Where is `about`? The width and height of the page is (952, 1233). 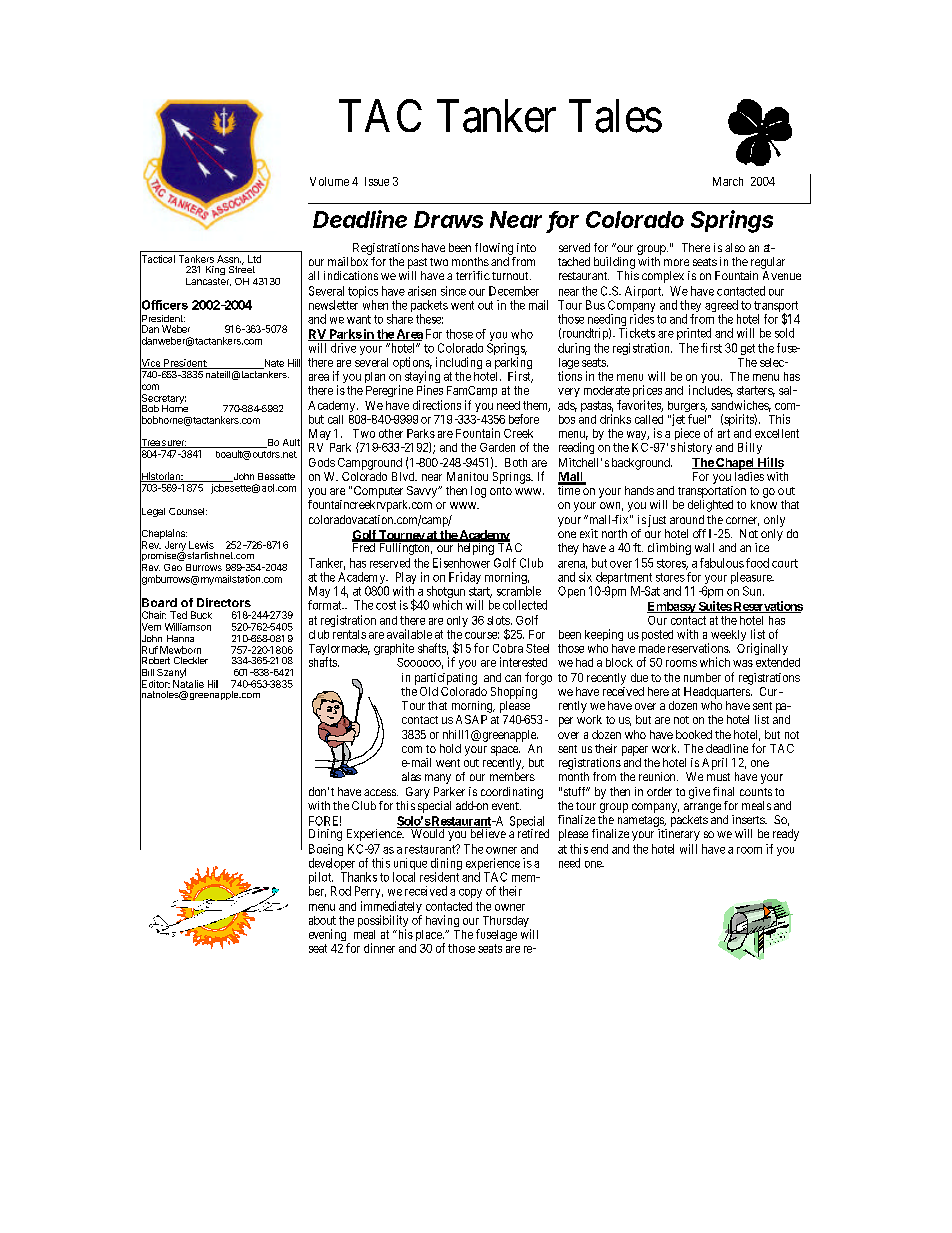
about is located at coordinates (322, 920).
